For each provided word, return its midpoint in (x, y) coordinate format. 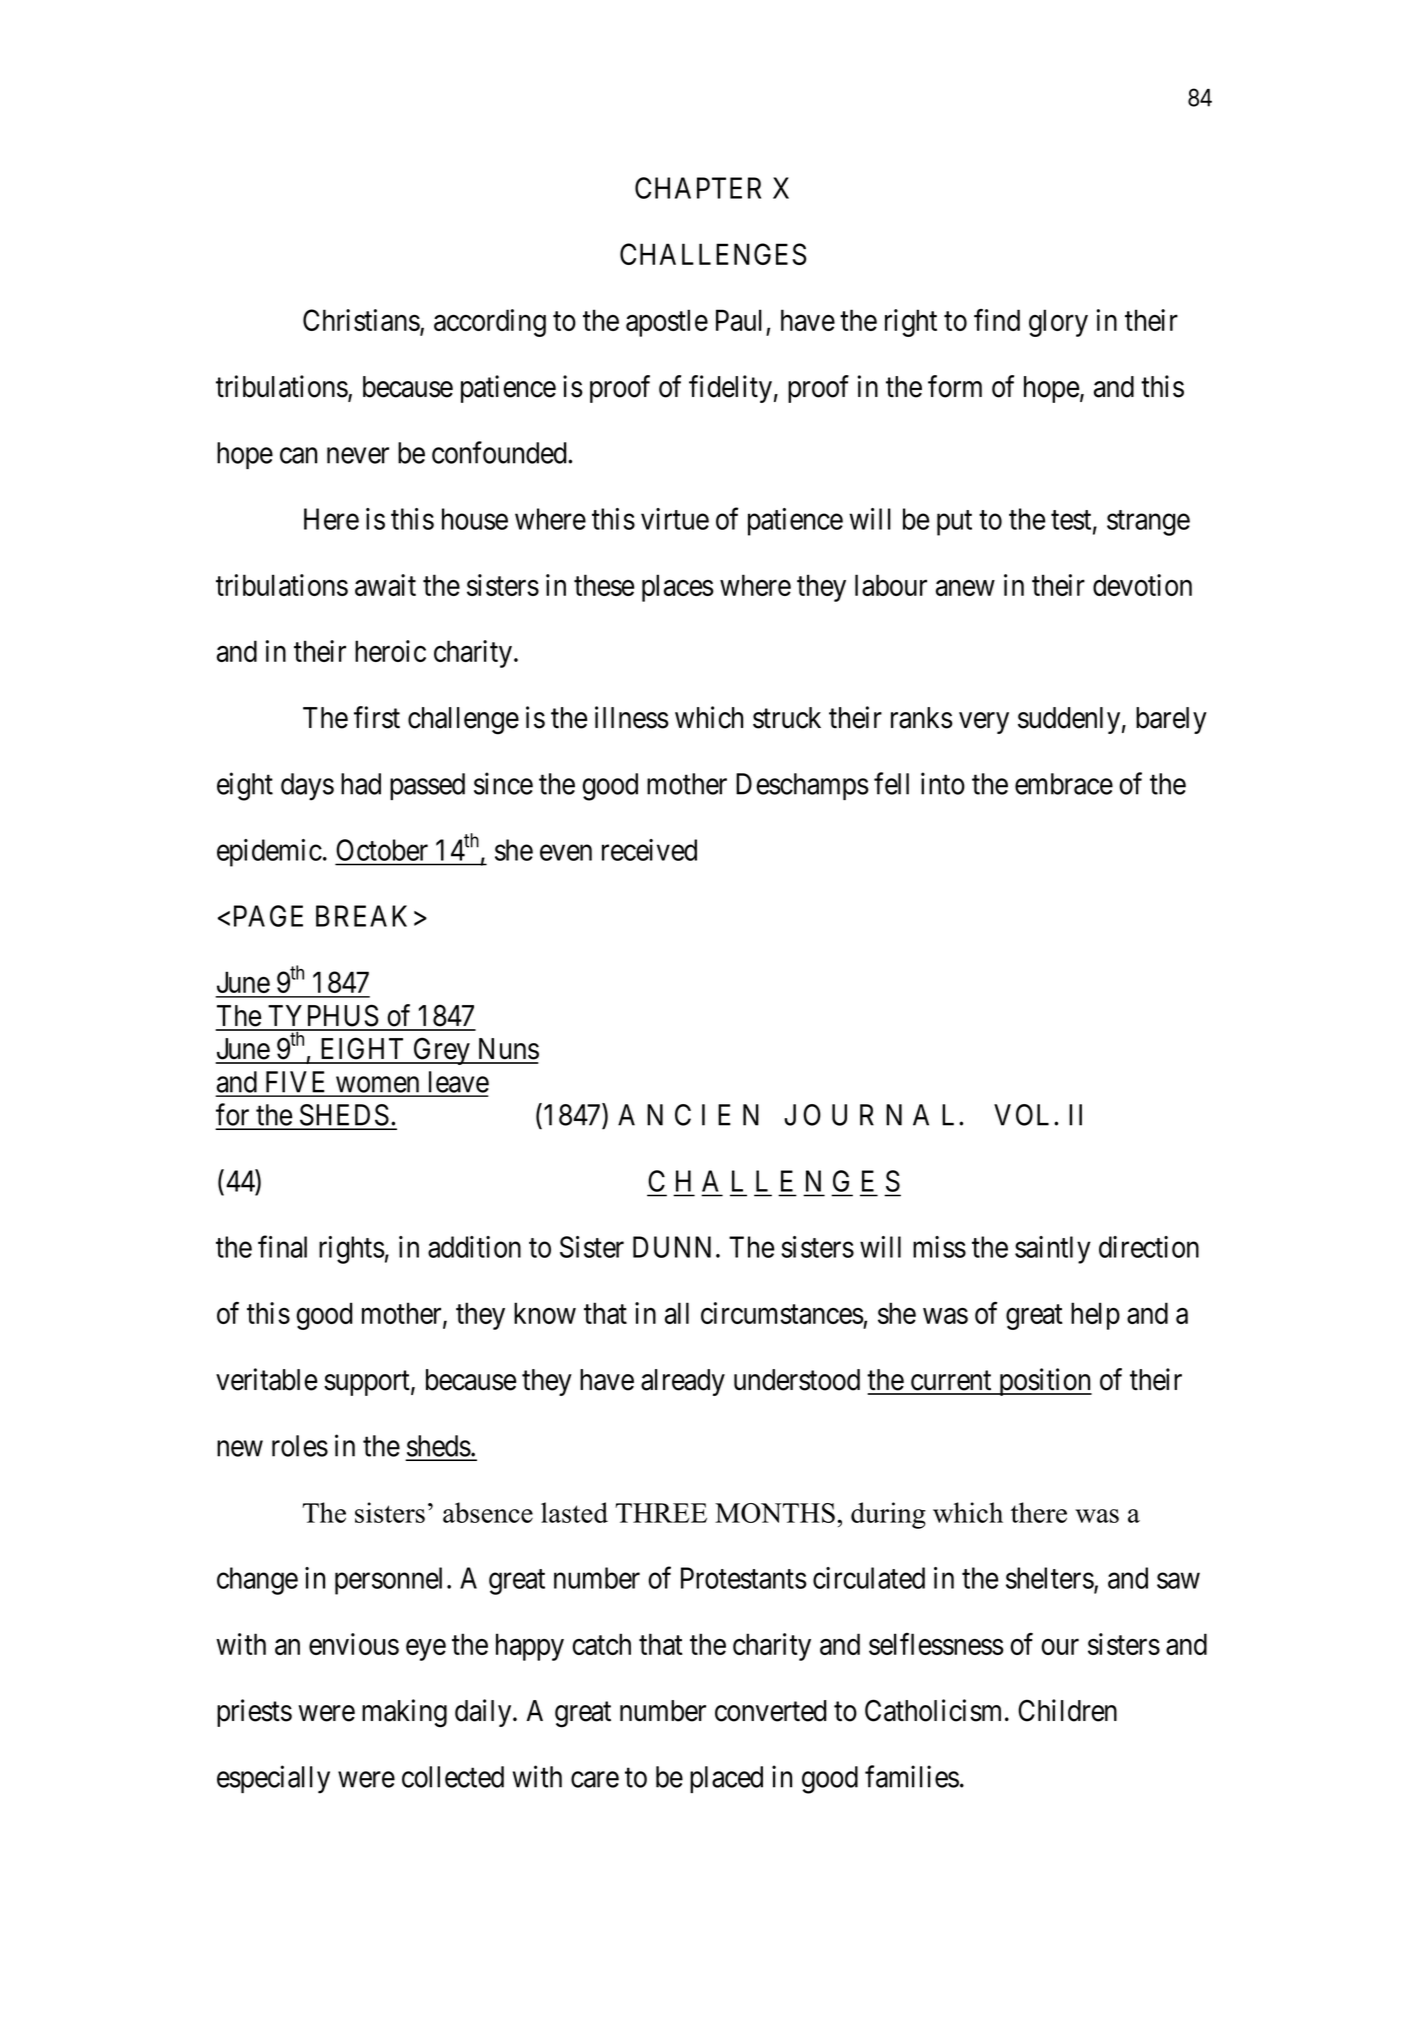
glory (1058, 323)
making (404, 1713)
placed (726, 1779)
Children (1067, 1710)
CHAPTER (698, 188)
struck (787, 718)
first (377, 717)
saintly (1053, 1250)
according (490, 323)
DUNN (672, 1247)
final (282, 1247)
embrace (1064, 784)
